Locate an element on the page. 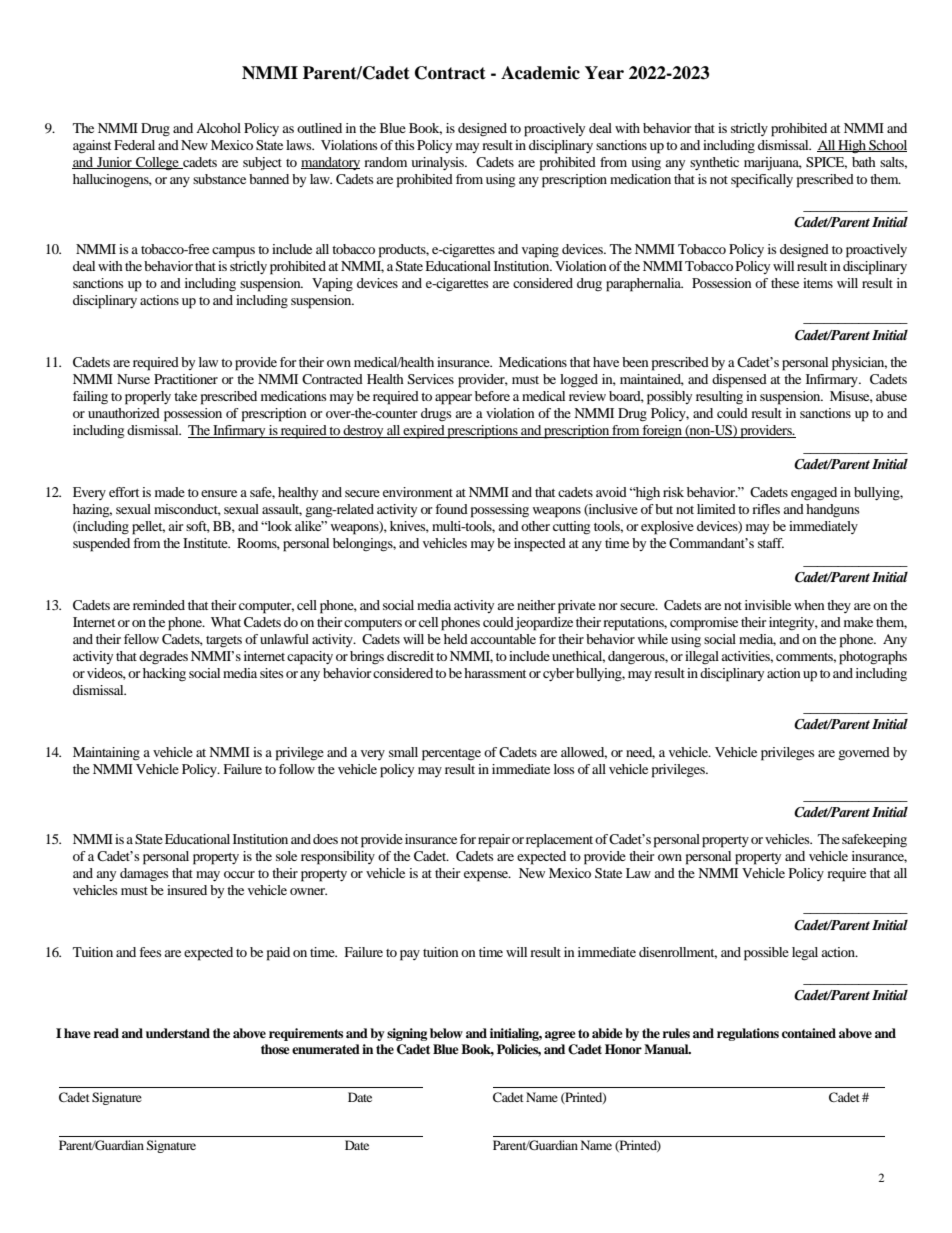 This document has width=952, height=1233. Alcohol is located at coordinates (218, 128).
